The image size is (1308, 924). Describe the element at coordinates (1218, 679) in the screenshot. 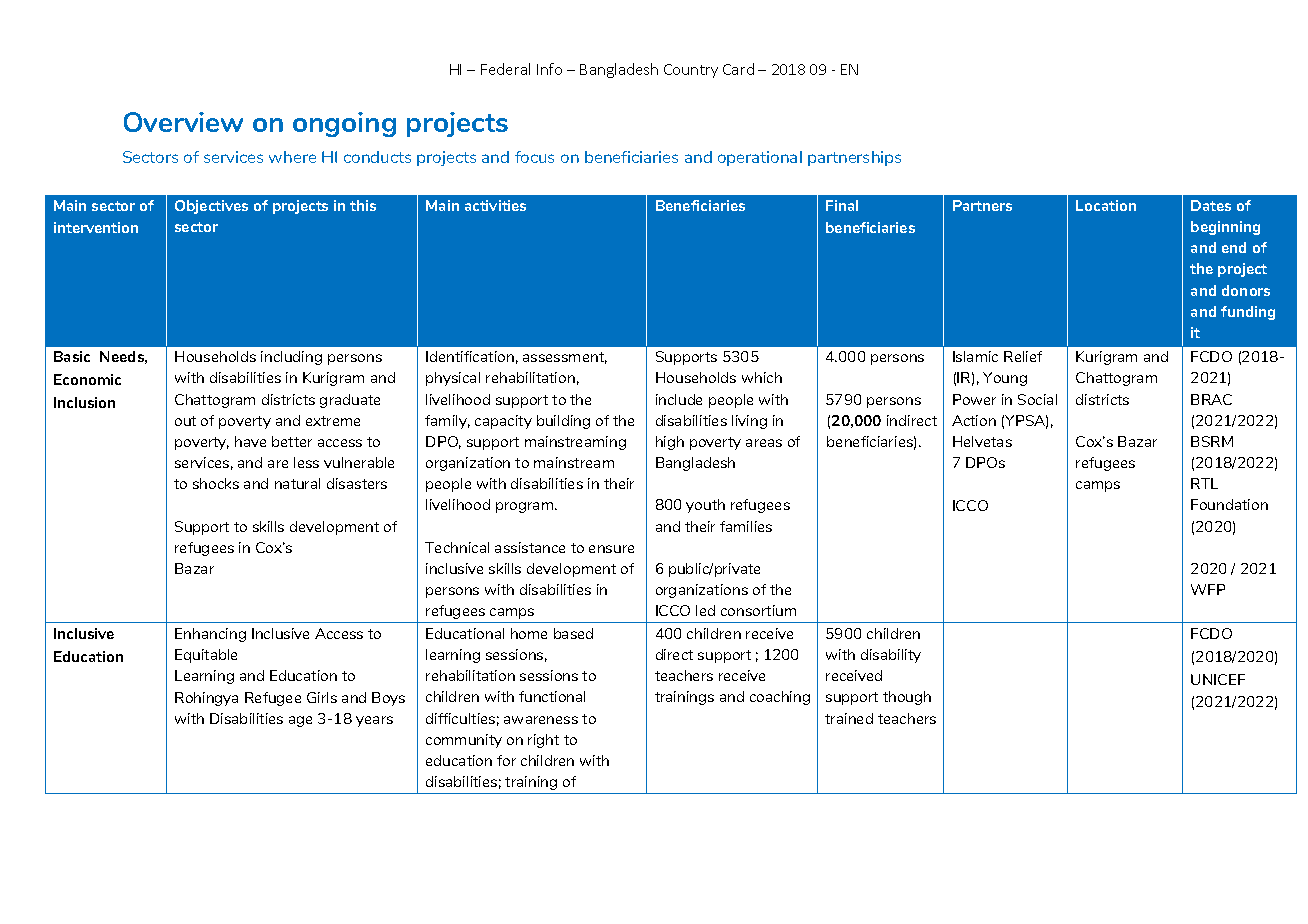

I see `UNICEF` at that location.
